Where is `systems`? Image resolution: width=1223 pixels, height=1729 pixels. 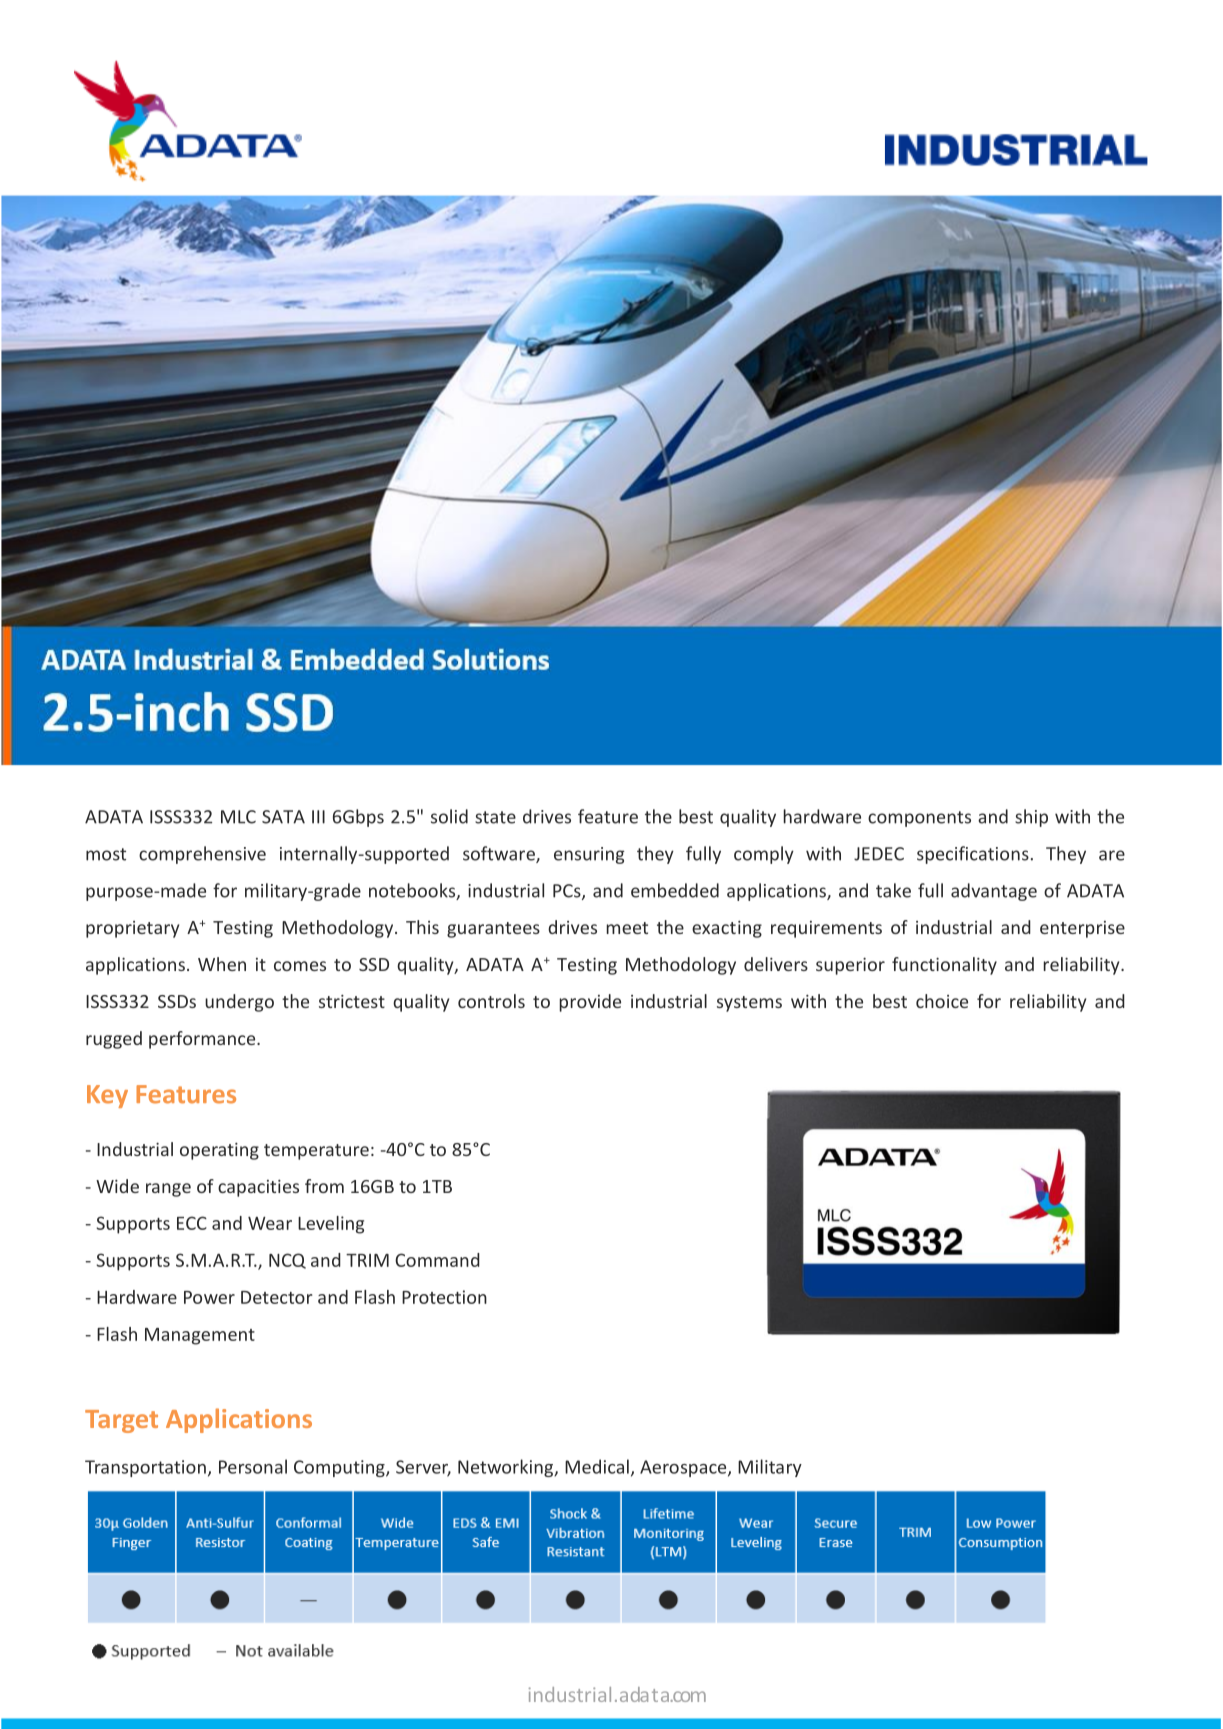
systems is located at coordinates (749, 1004).
